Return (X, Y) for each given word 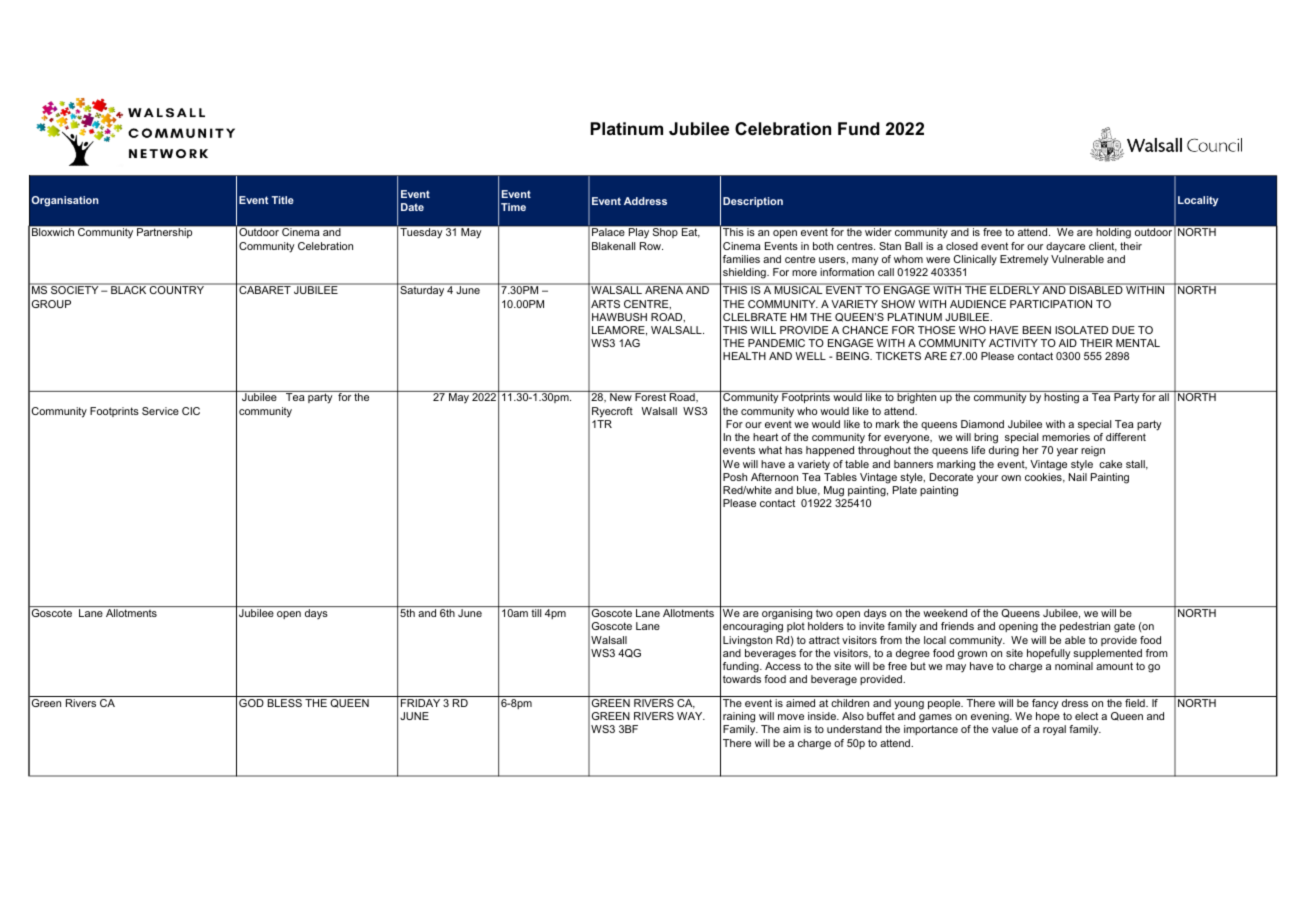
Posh (735, 477)
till (536, 613)
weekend (945, 613)
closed (962, 246)
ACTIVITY (1013, 343)
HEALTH (744, 356)
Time (513, 207)
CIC (191, 411)
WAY (691, 716)
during (1004, 451)
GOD (251, 703)
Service (160, 411)
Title (283, 200)
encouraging (753, 627)
